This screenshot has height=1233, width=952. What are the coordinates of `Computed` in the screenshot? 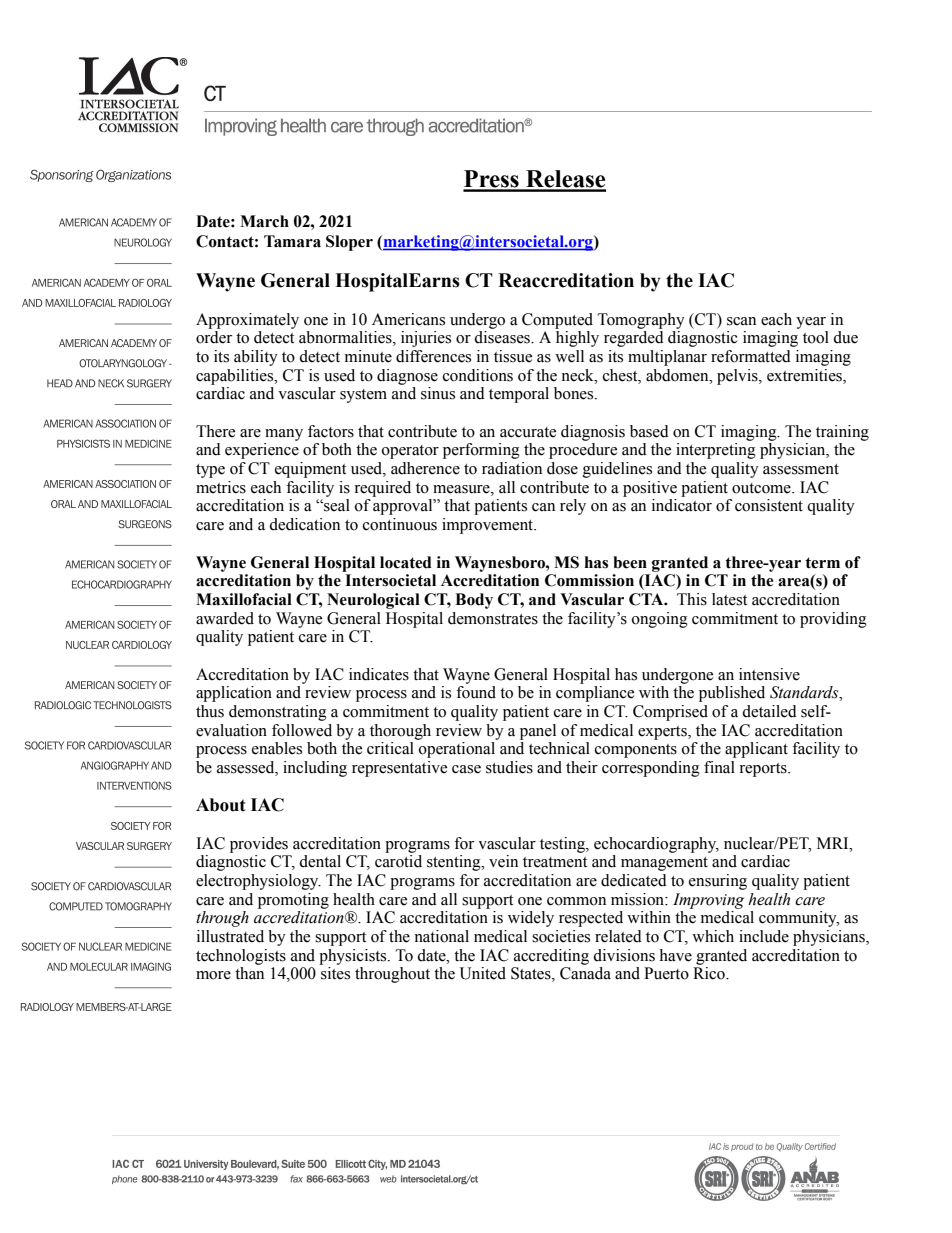 It's located at (557, 321).
